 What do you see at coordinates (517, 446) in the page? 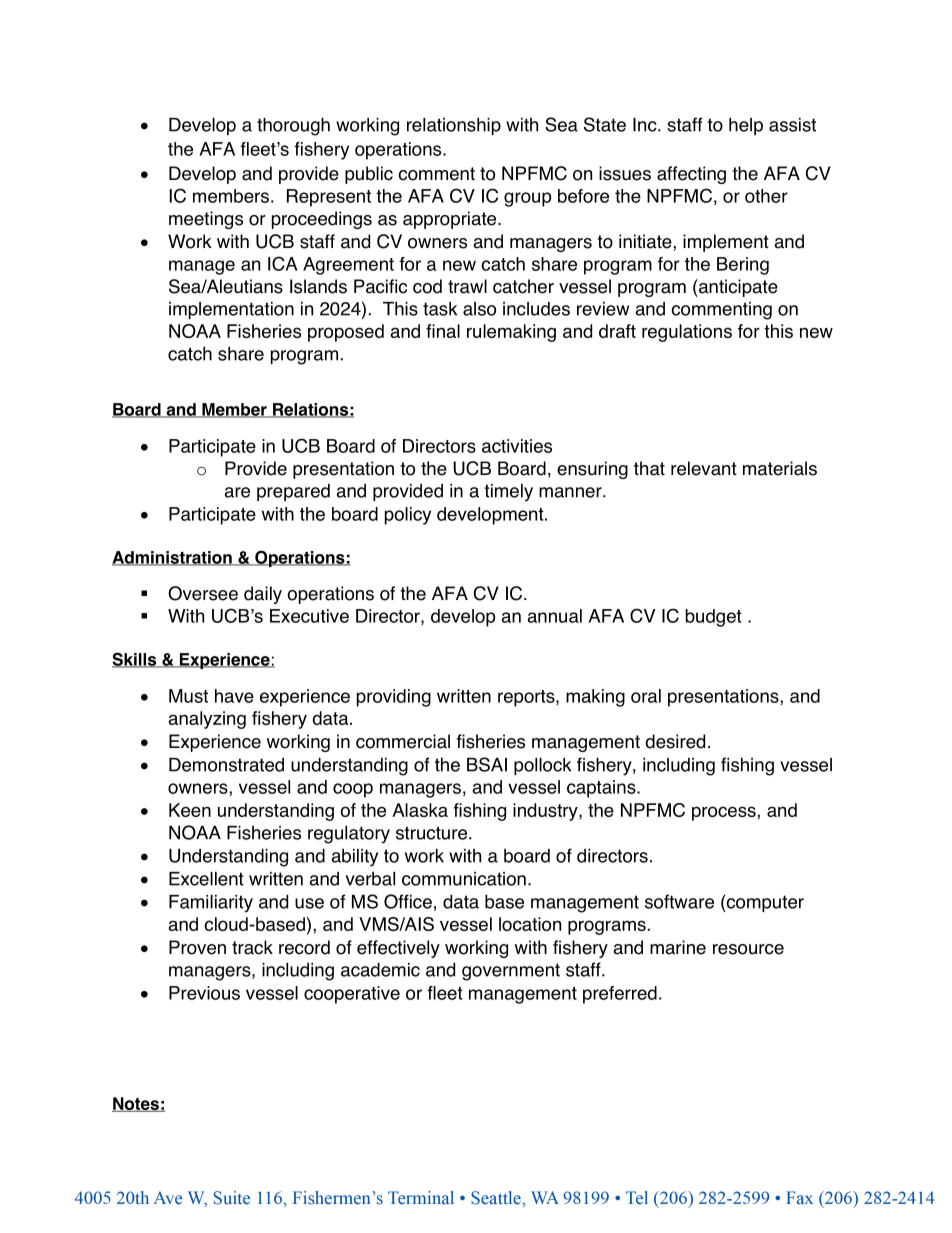
I see `activities` at bounding box center [517, 446].
